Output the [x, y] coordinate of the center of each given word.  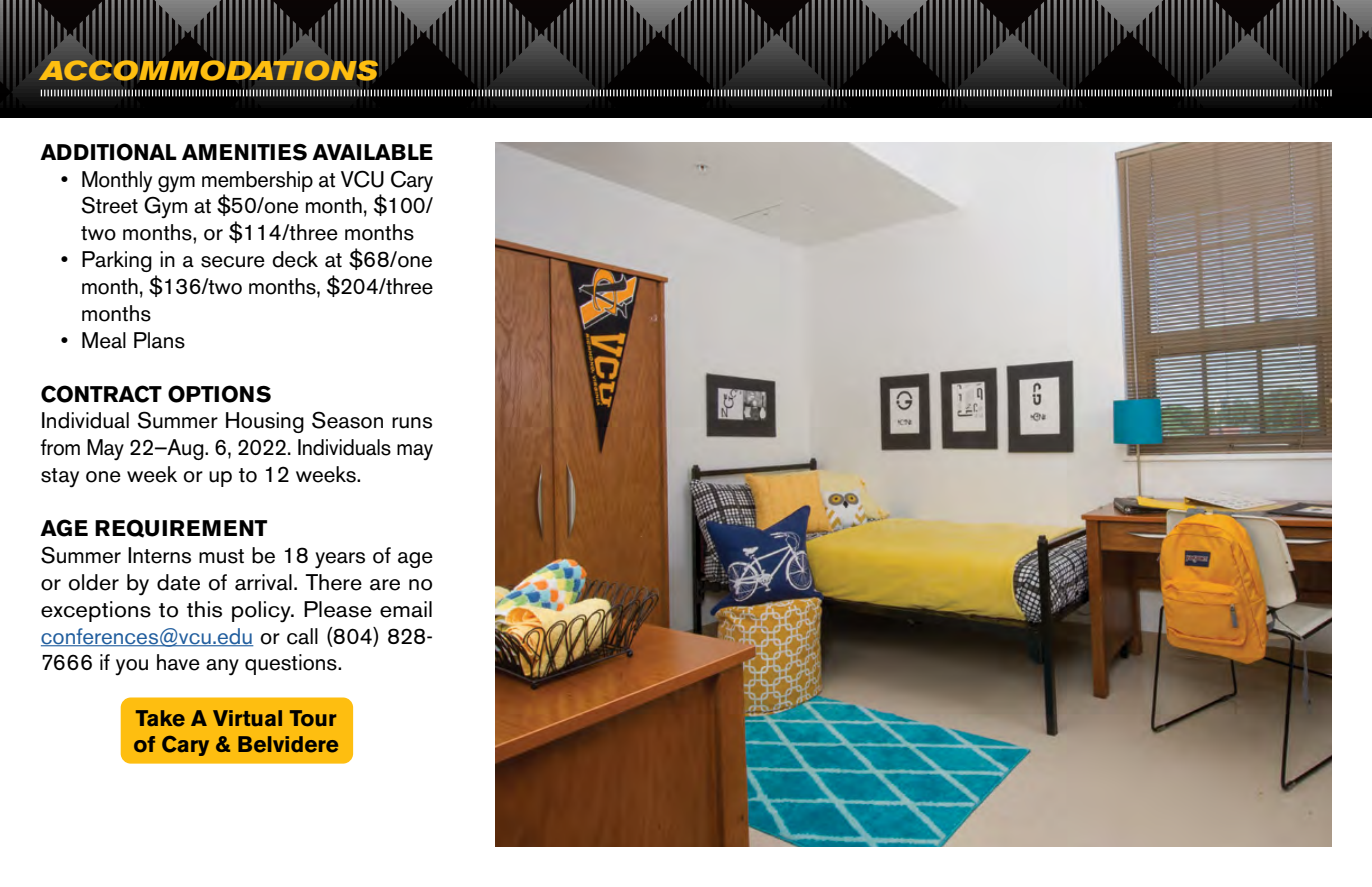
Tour [313, 718]
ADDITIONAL [108, 152]
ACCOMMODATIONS [208, 70]
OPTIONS [219, 394]
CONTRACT [101, 394]
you [131, 667]
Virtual [247, 718]
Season [347, 420]
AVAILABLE [372, 152]
